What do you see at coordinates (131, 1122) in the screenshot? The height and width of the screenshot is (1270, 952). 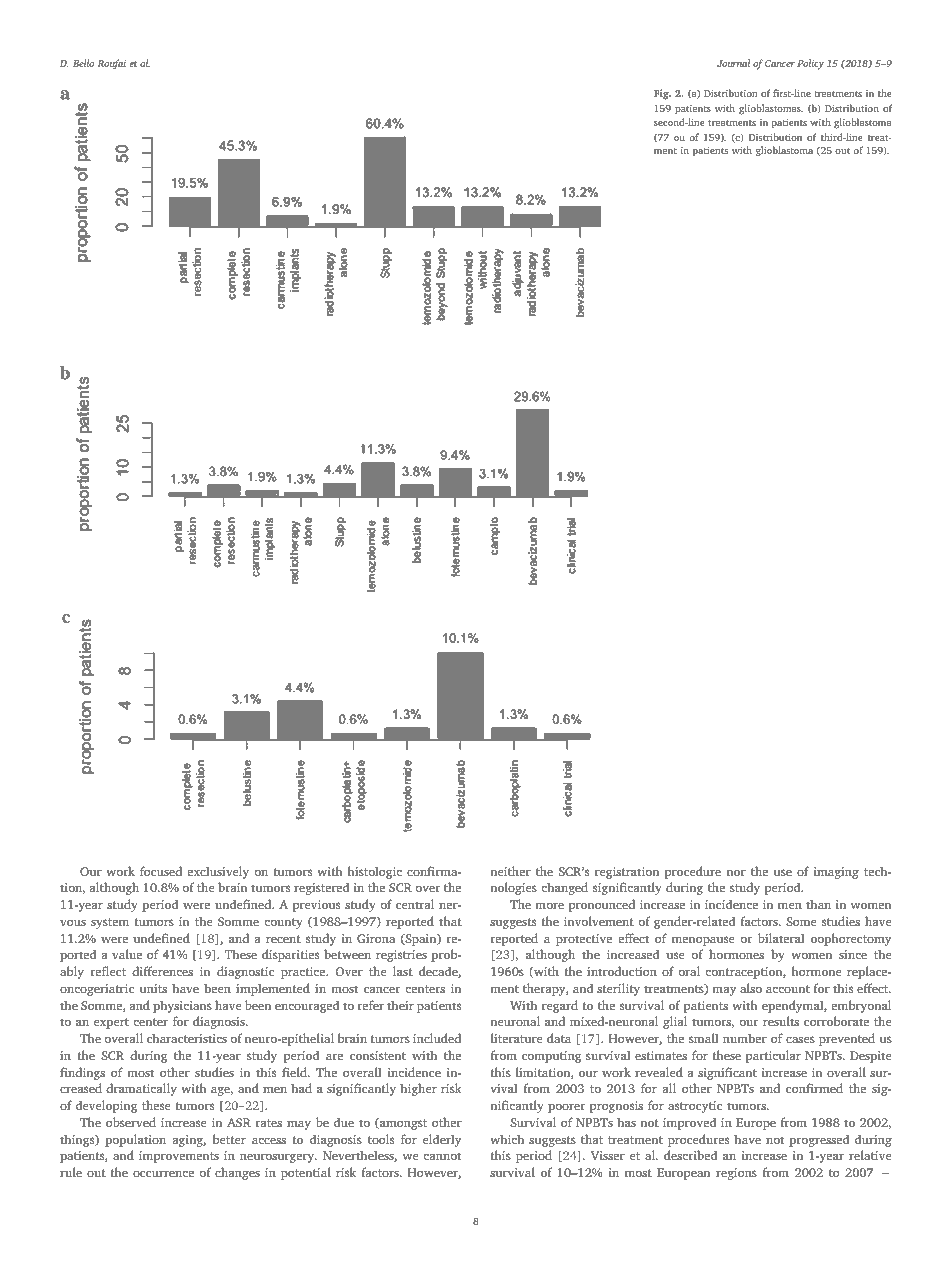 I see `observed` at bounding box center [131, 1122].
